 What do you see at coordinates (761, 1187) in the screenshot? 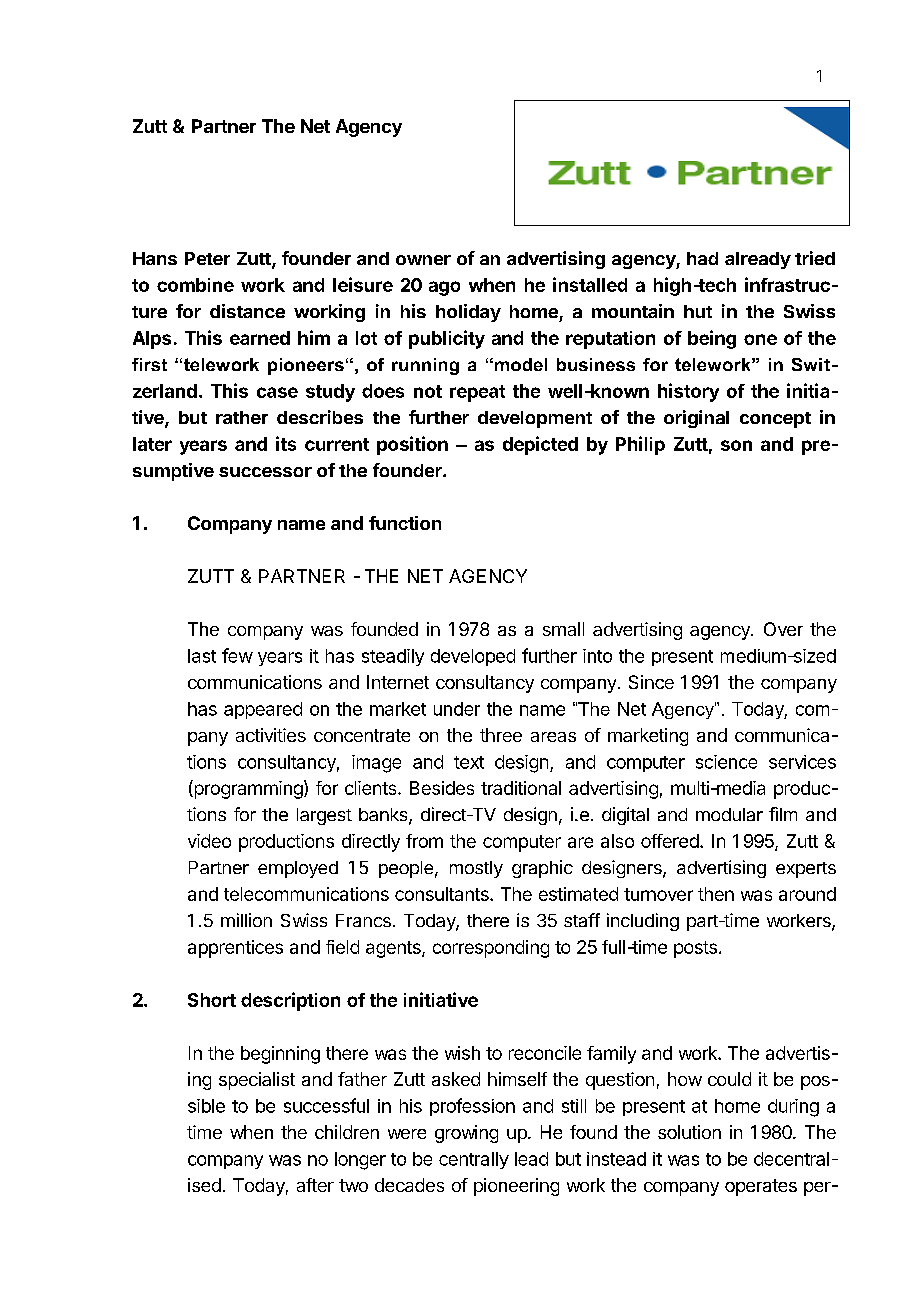
I see `operates` at bounding box center [761, 1187].
